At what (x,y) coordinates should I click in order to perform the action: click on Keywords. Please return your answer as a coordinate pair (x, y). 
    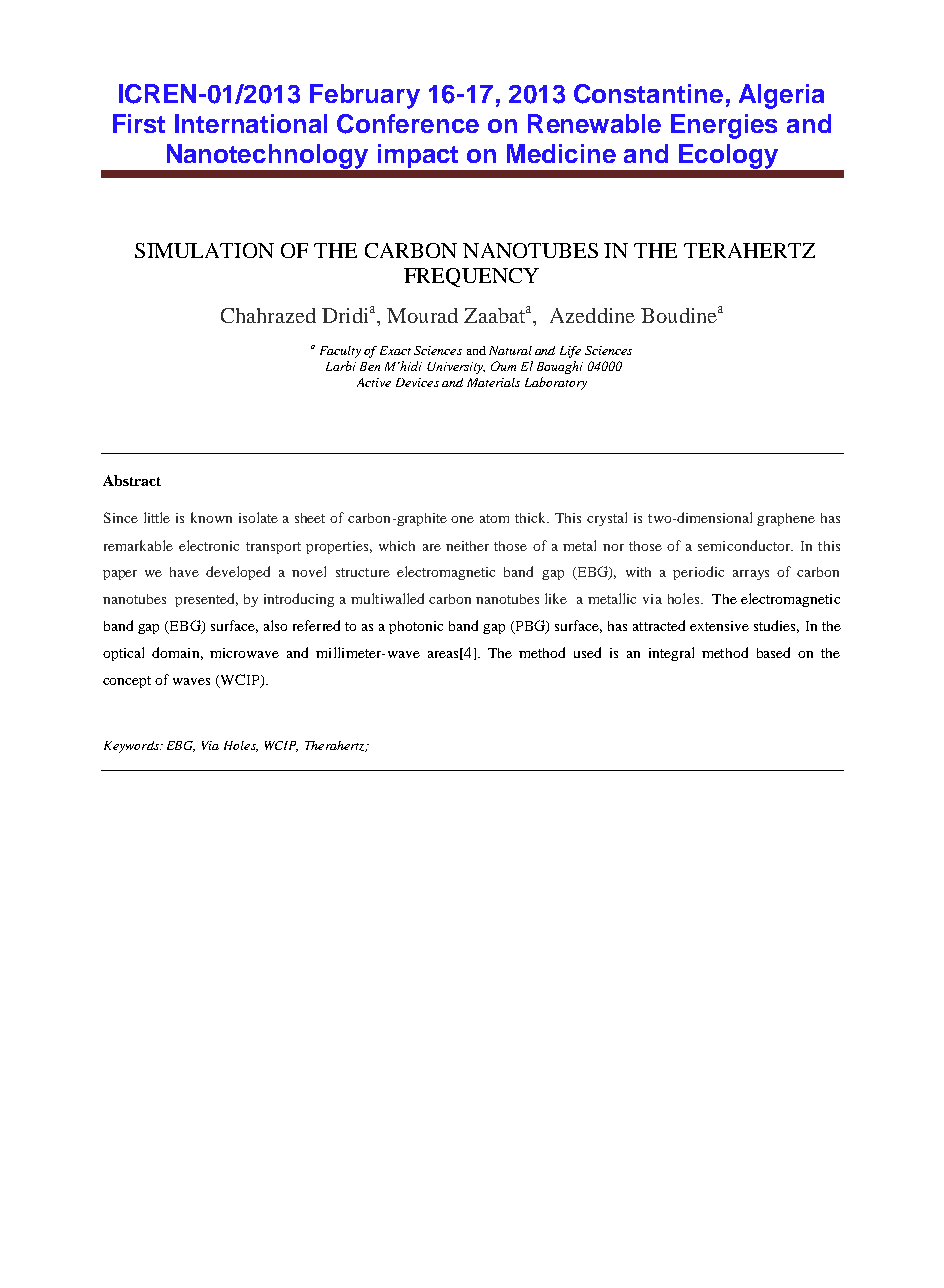
    Looking at the image, I should click on (132, 747).
